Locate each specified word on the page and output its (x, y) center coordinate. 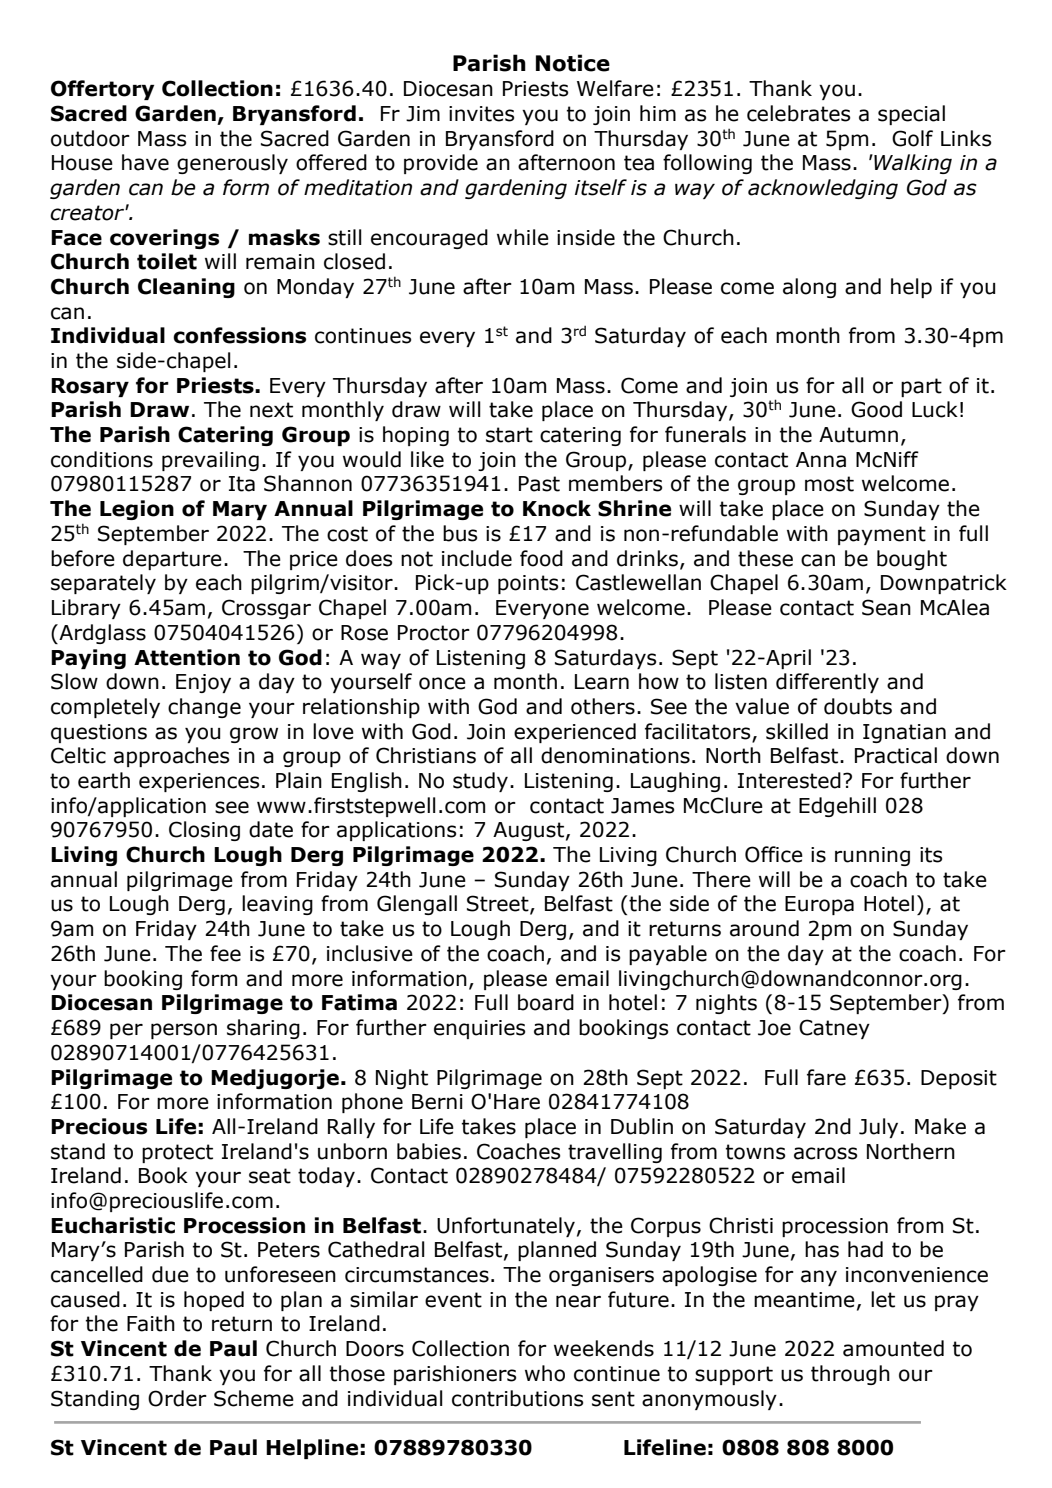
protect (177, 1153)
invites (481, 114)
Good (876, 409)
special (911, 115)
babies (429, 1151)
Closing (204, 831)
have (145, 162)
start (509, 435)
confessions (239, 335)
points (528, 584)
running (872, 856)
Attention (187, 657)
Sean (886, 607)
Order (177, 1398)
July (878, 1128)
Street (499, 904)
